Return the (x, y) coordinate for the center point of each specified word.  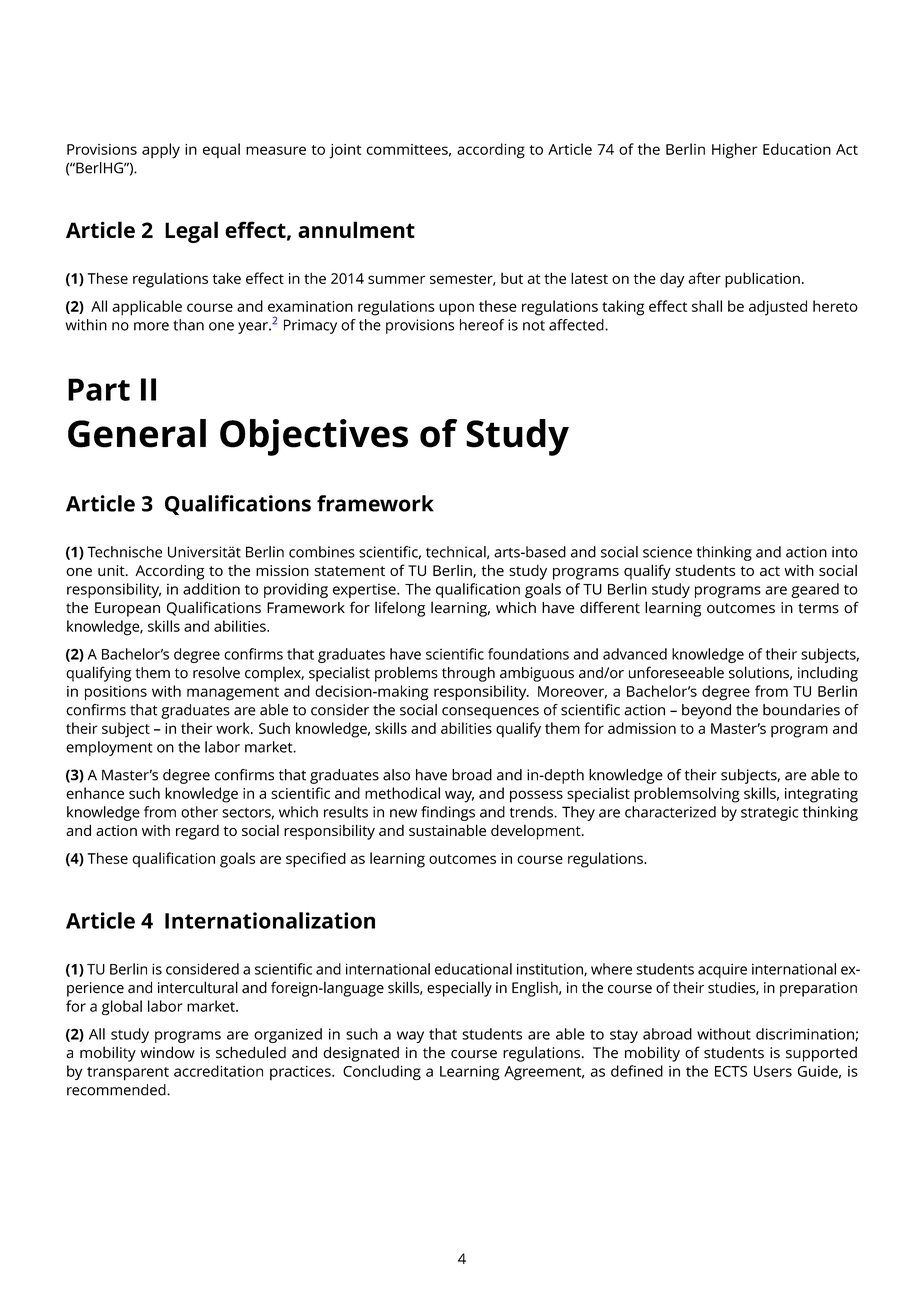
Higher (735, 151)
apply (161, 151)
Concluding (382, 1072)
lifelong (400, 609)
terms (818, 608)
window (167, 1052)
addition (211, 589)
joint (345, 151)
